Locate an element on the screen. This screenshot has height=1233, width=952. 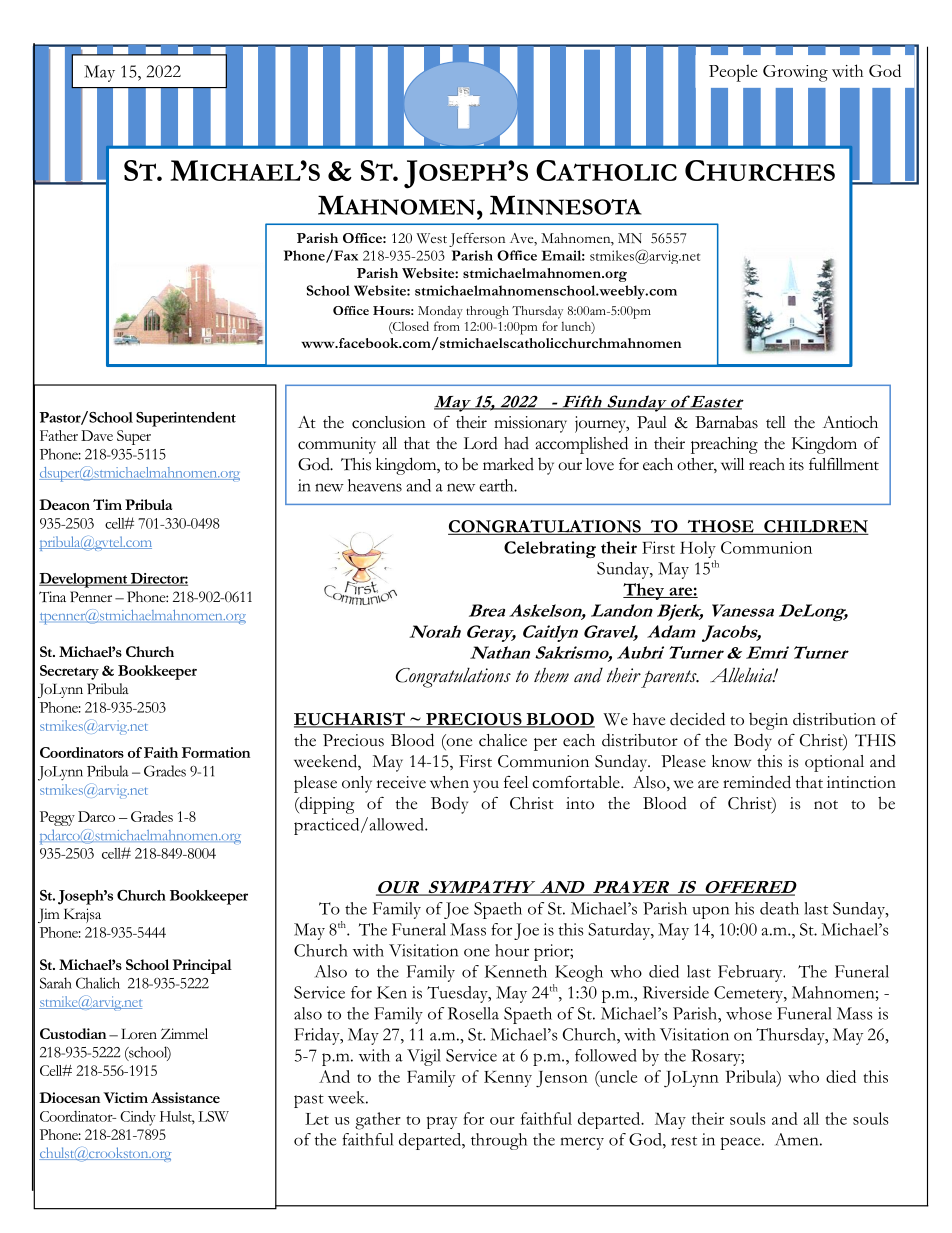
Victim is located at coordinates (125, 1097).
